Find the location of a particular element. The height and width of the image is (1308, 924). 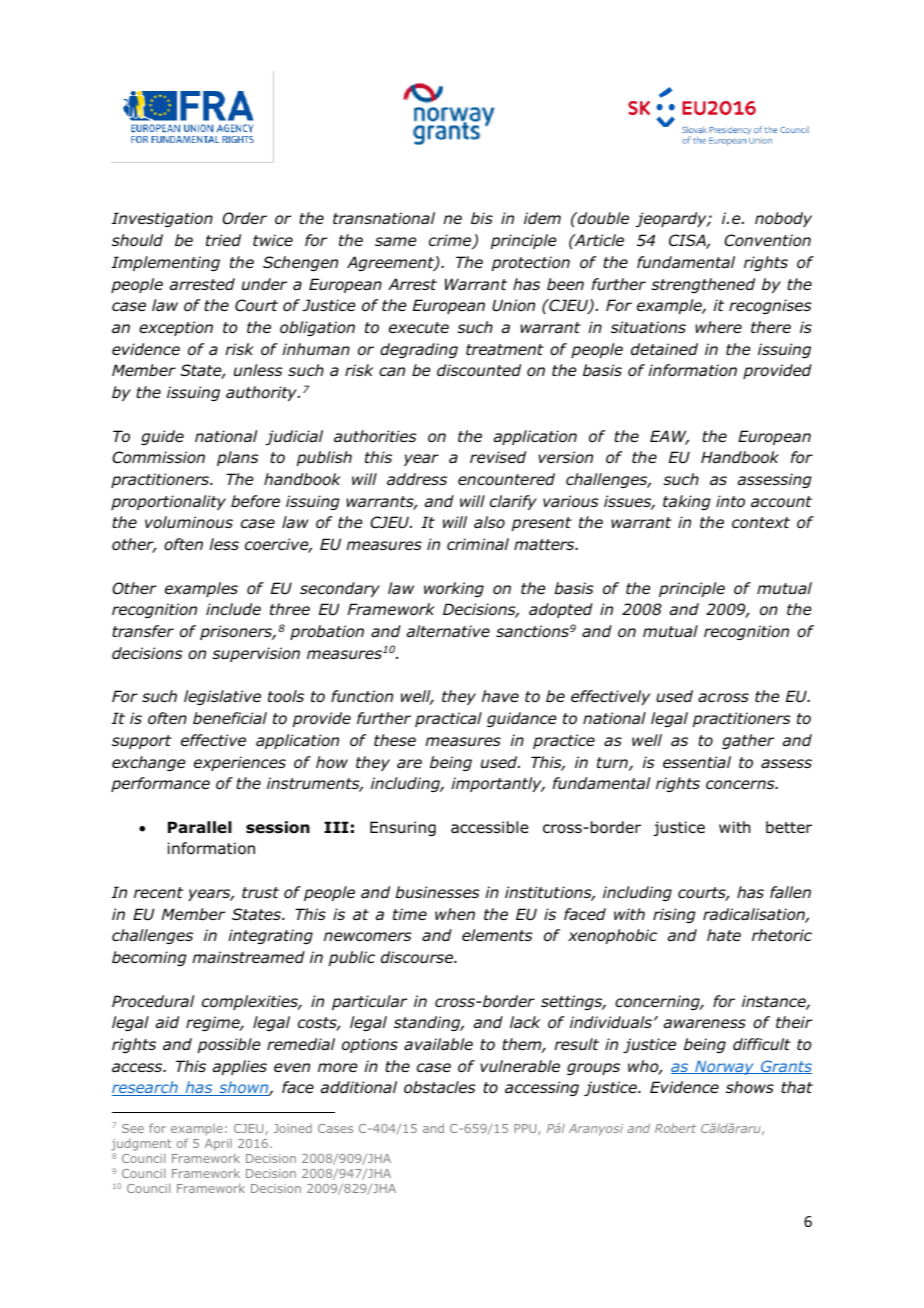

have is located at coordinates (500, 696).
